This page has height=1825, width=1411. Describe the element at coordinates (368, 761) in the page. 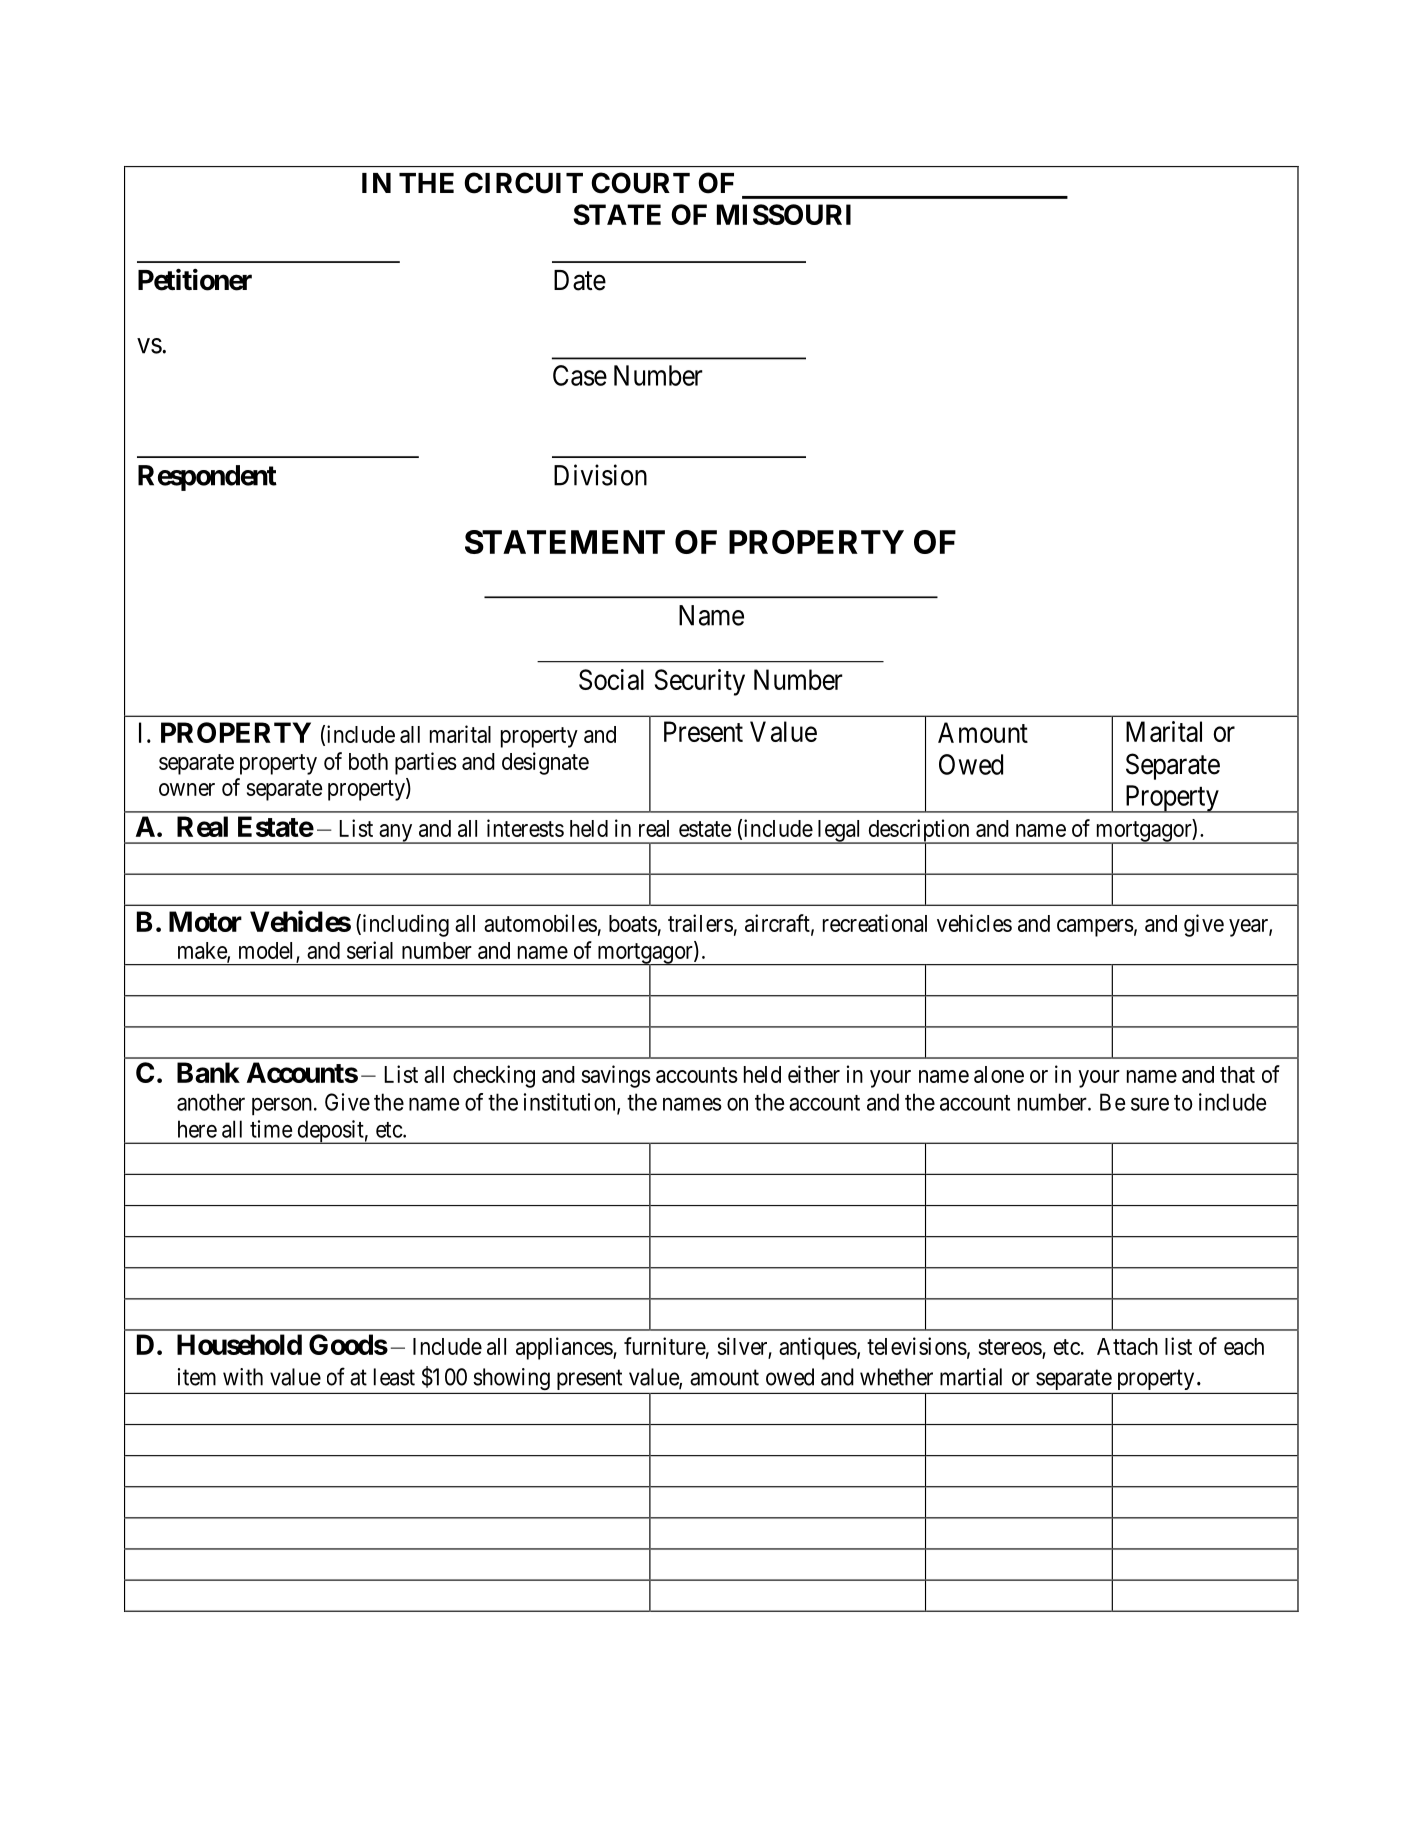

I see `both` at that location.
